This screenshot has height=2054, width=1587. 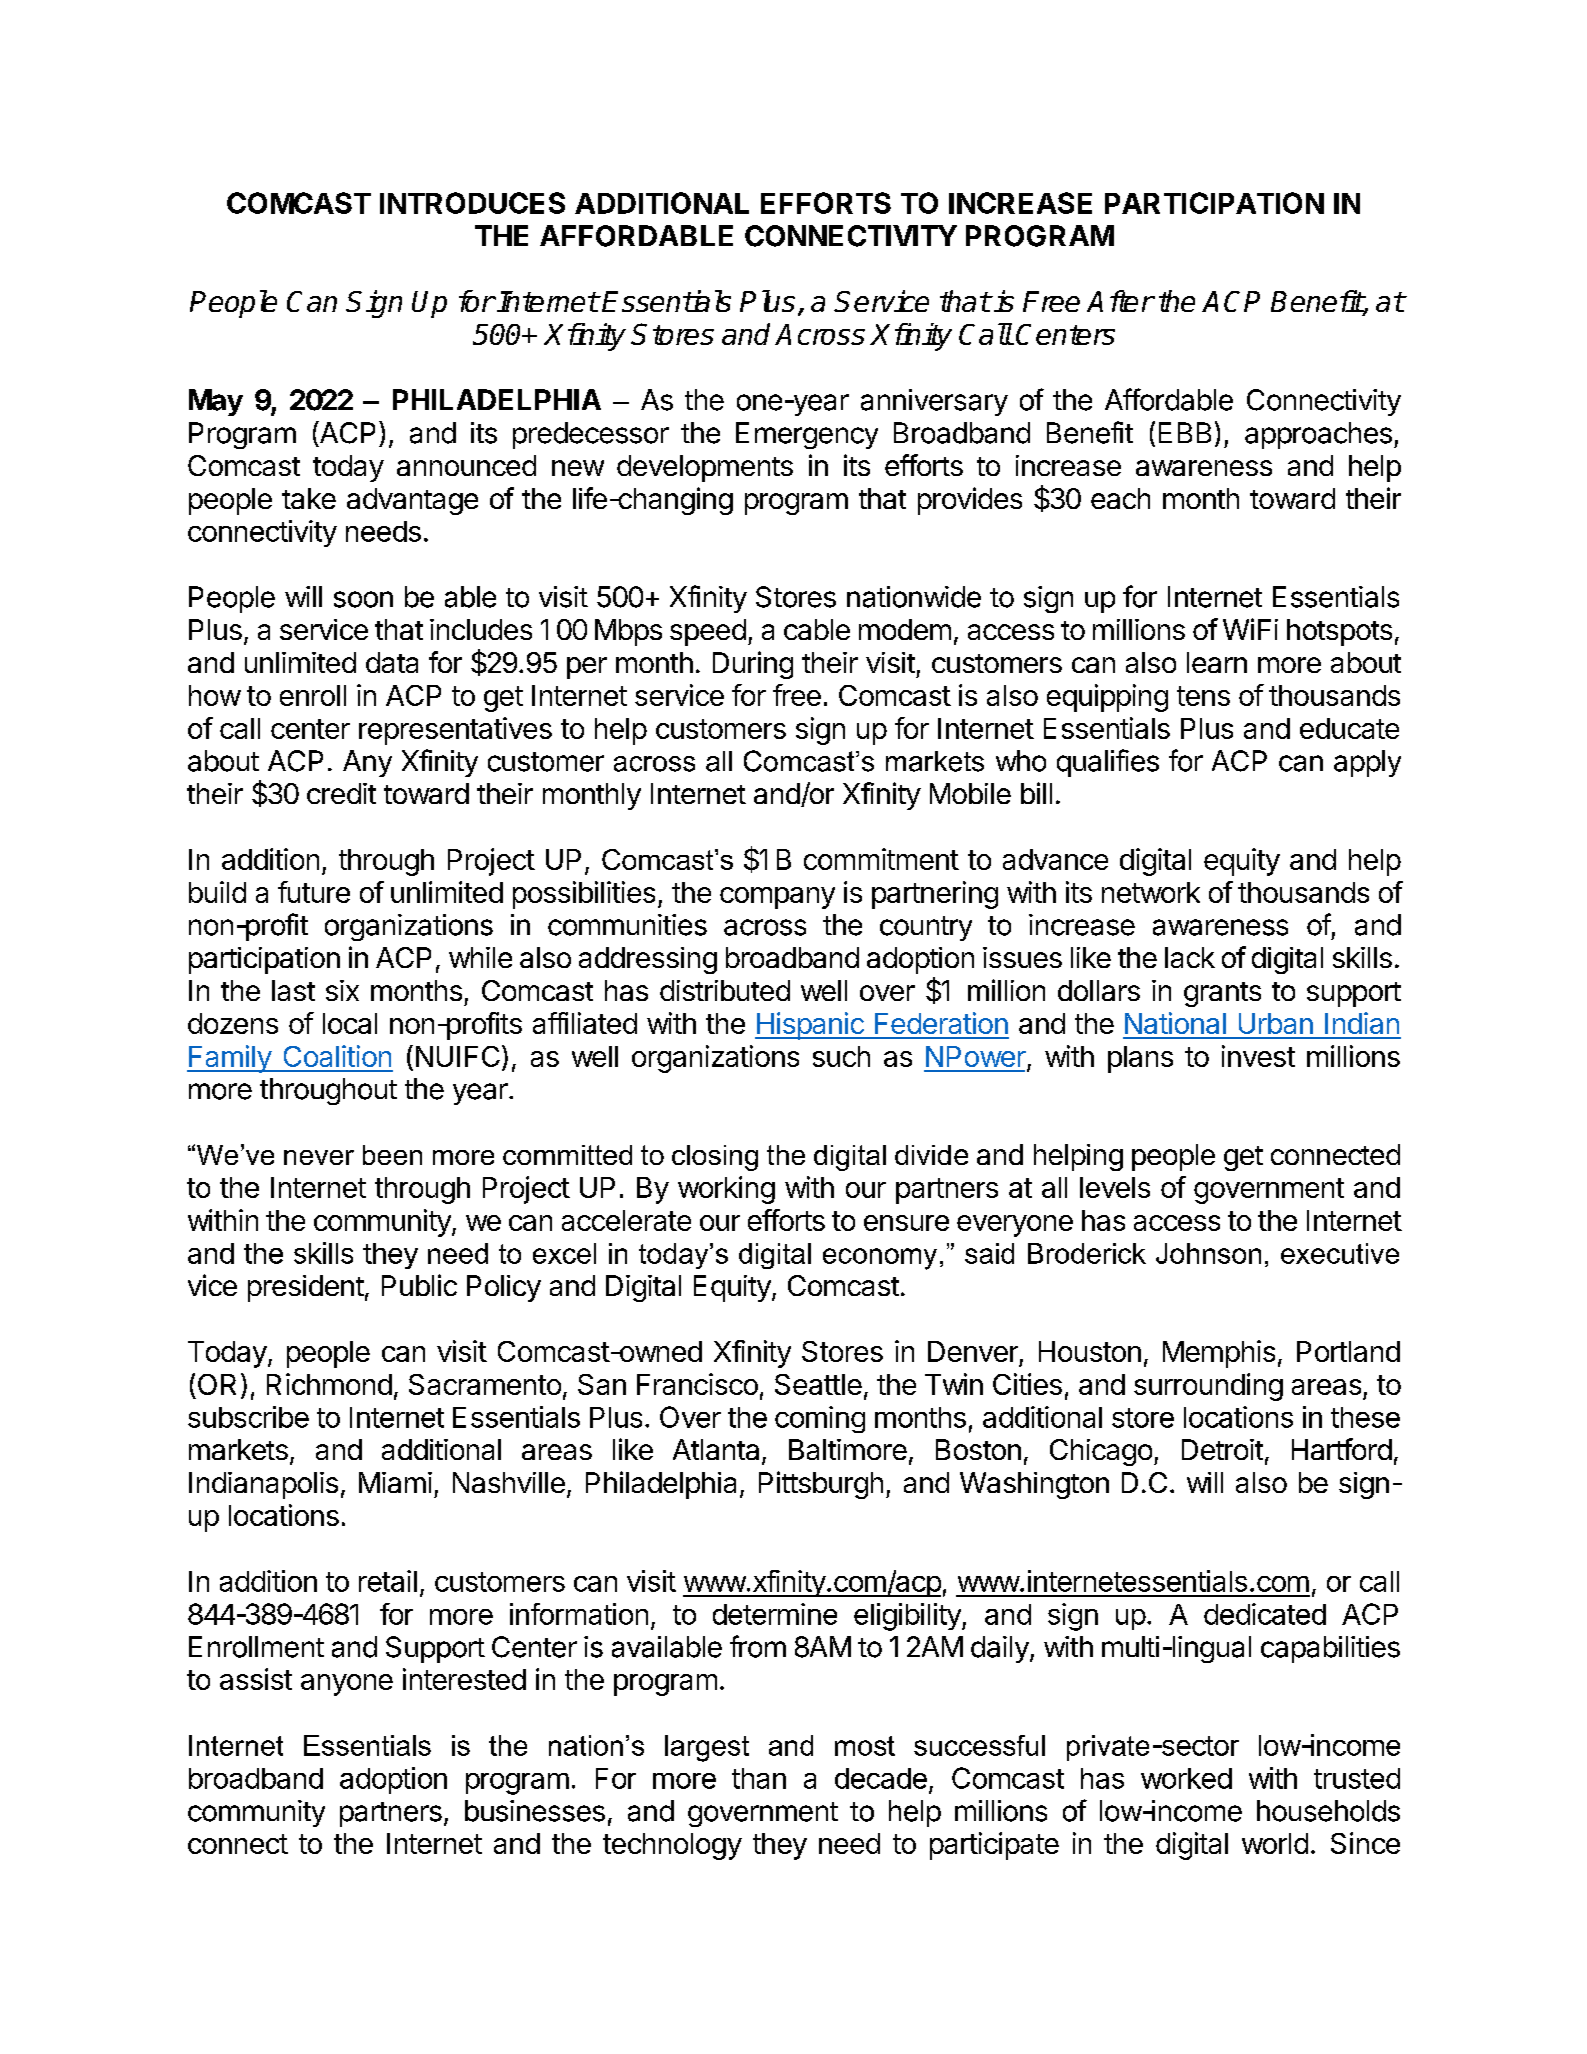 What do you see at coordinates (472, 203) in the screenshot?
I see `INTRODUCES` at bounding box center [472, 203].
